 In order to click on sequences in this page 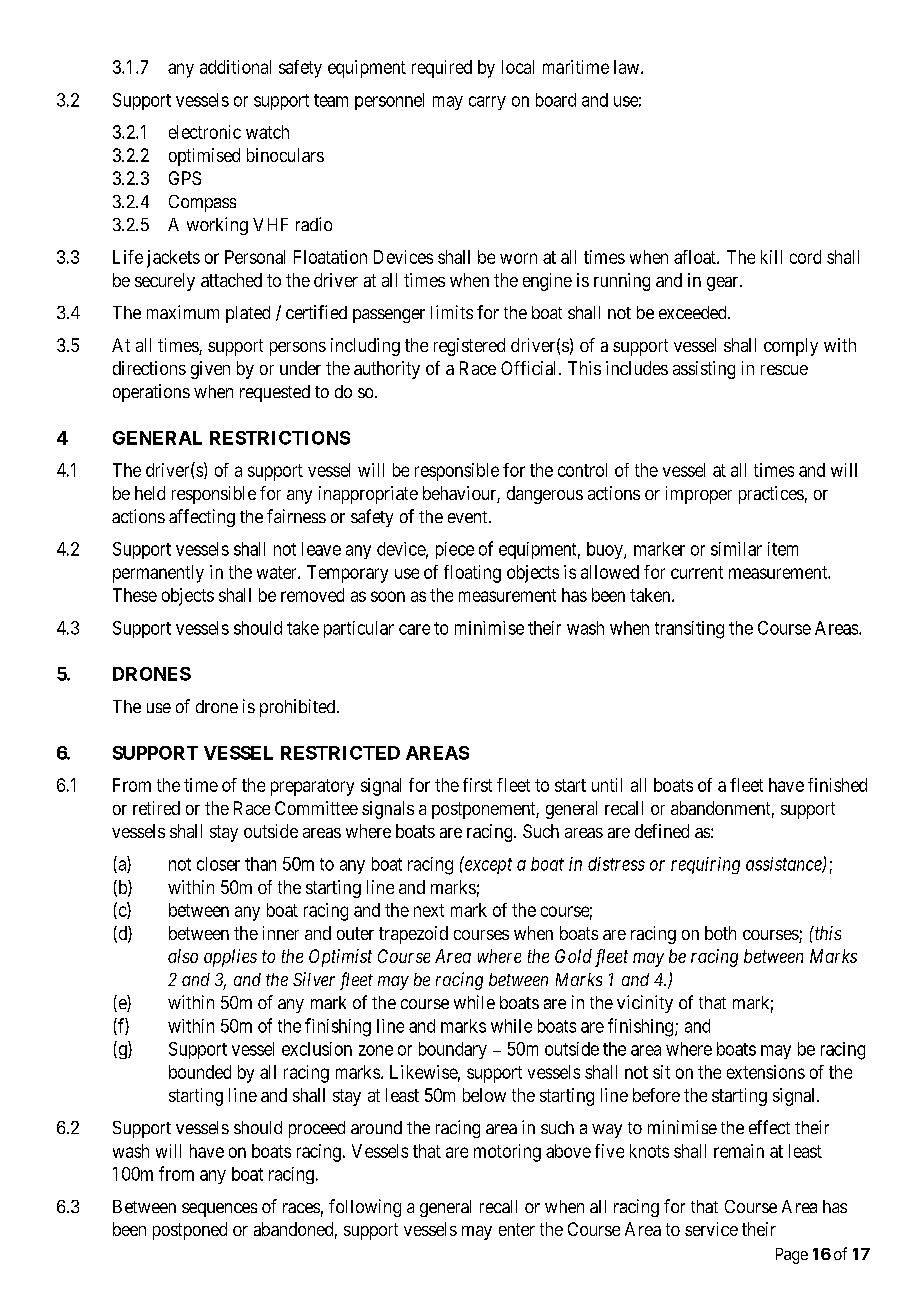, I will do `click(219, 1210)`.
